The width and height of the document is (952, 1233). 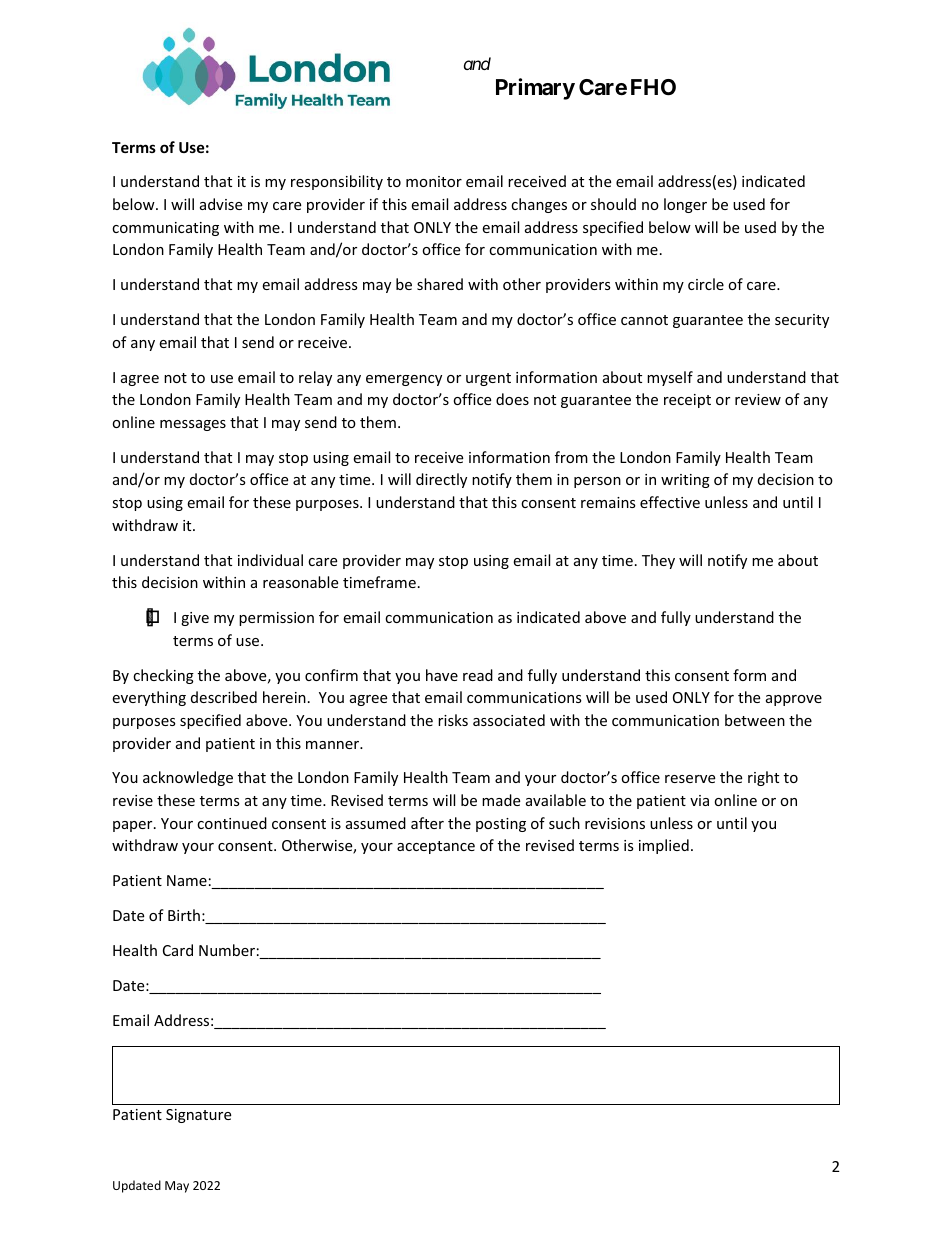 I want to click on Primary, so click(x=535, y=89).
